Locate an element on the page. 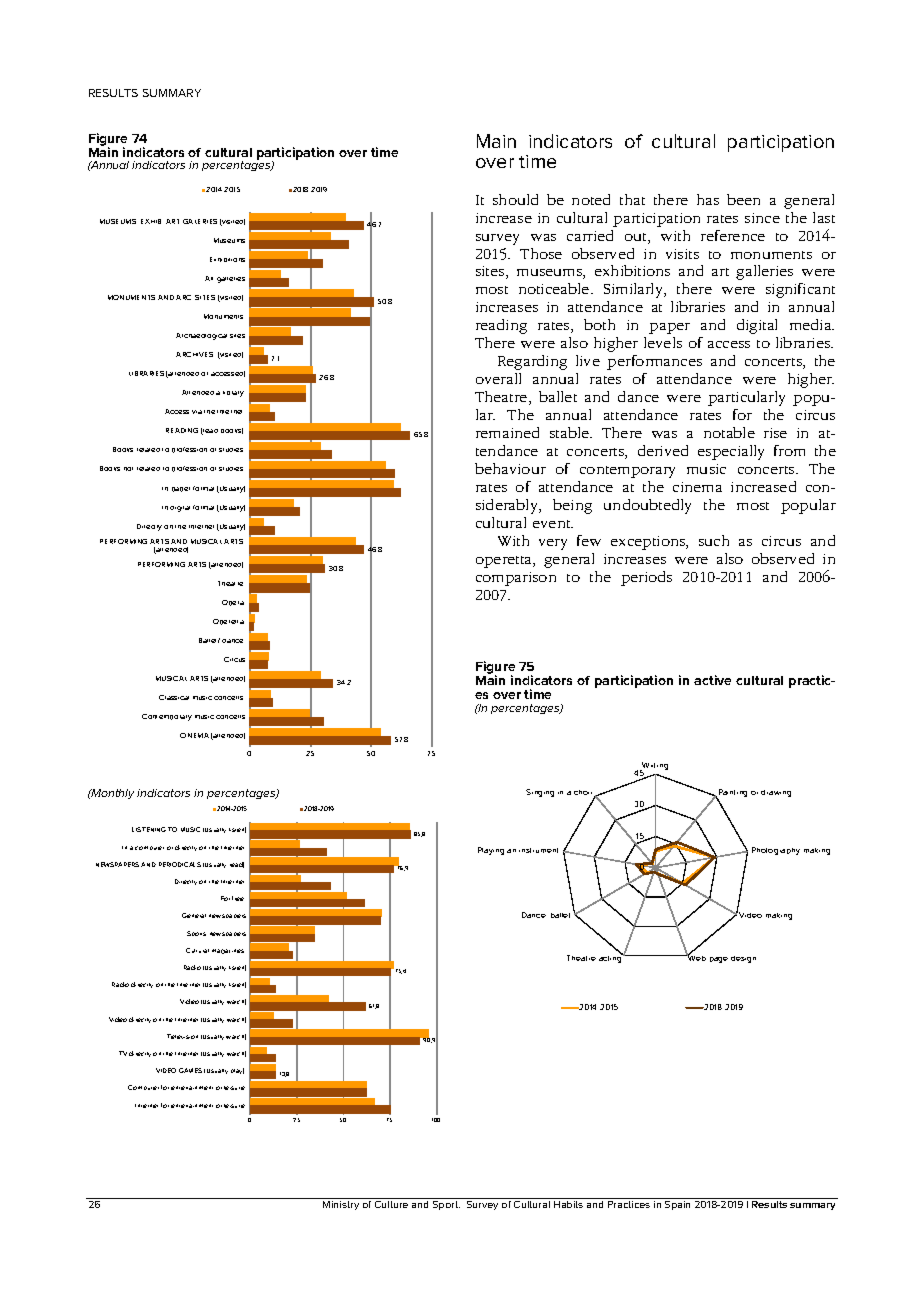 This page has width=924, height=1308. reference is located at coordinates (733, 235).
